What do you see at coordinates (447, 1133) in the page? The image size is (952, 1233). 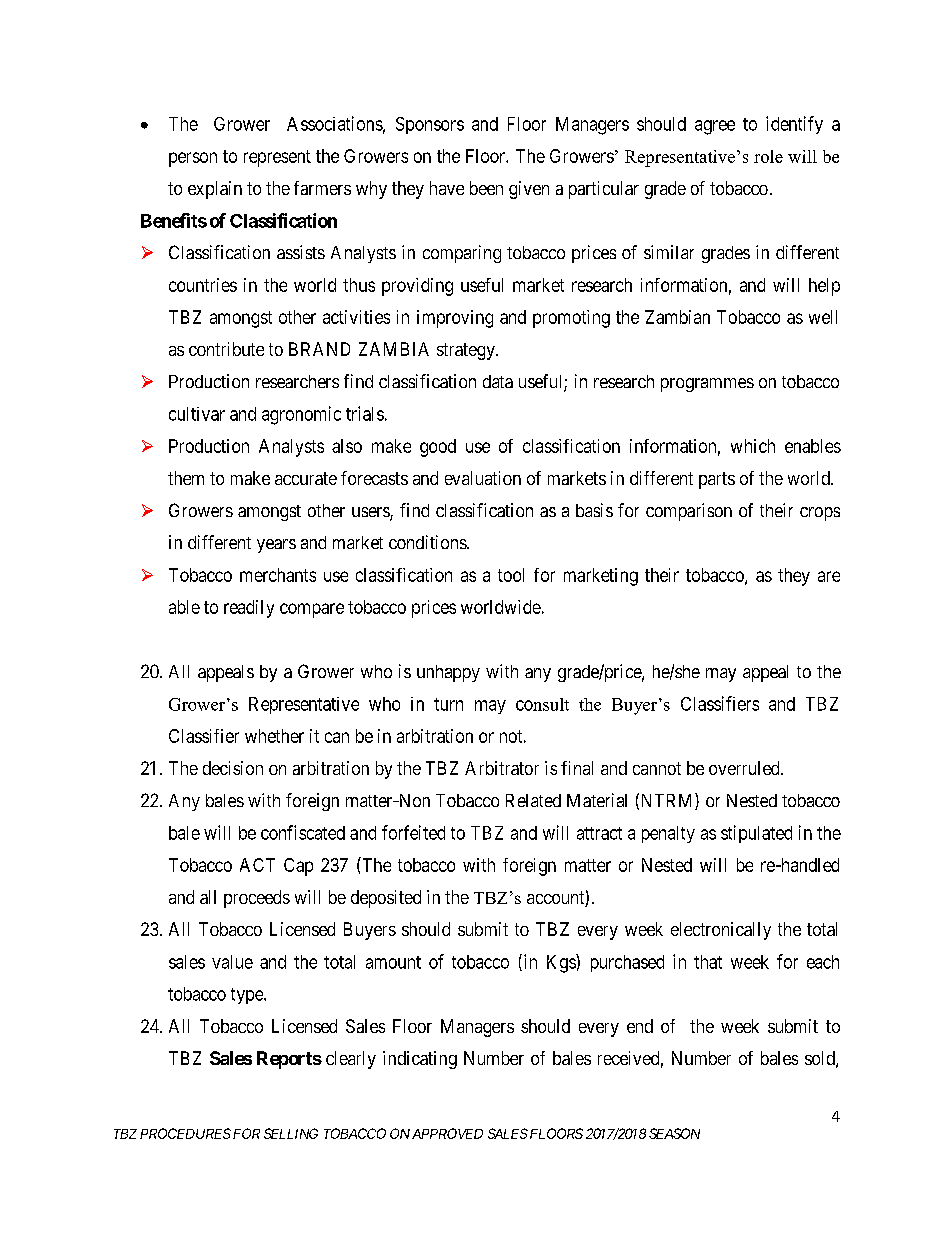 I see `APPROVED` at bounding box center [447, 1133].
